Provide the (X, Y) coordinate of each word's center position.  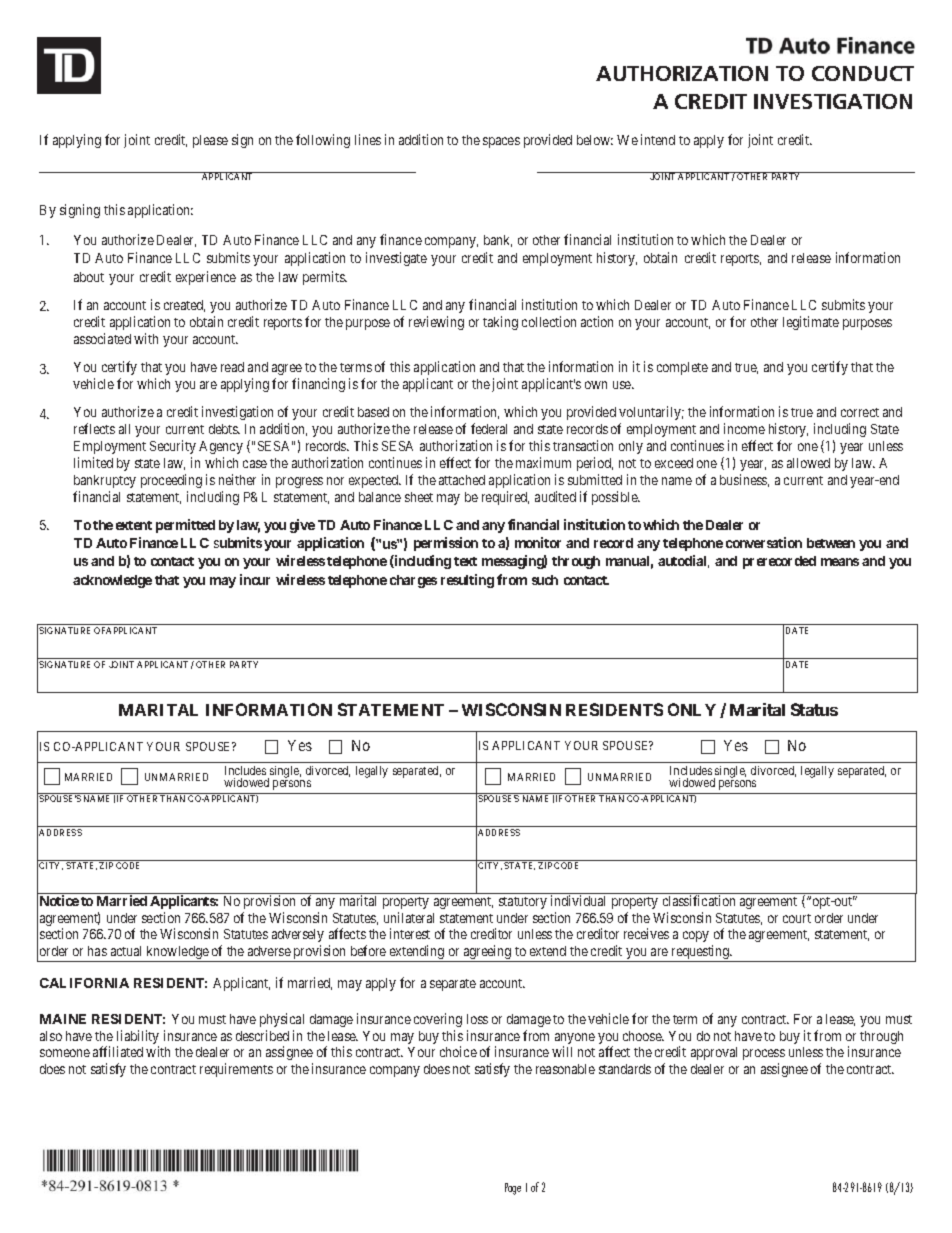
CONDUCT (863, 73)
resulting (467, 581)
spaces (501, 142)
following (323, 141)
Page (513, 1189)
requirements (236, 1070)
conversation (764, 542)
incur (255, 579)
